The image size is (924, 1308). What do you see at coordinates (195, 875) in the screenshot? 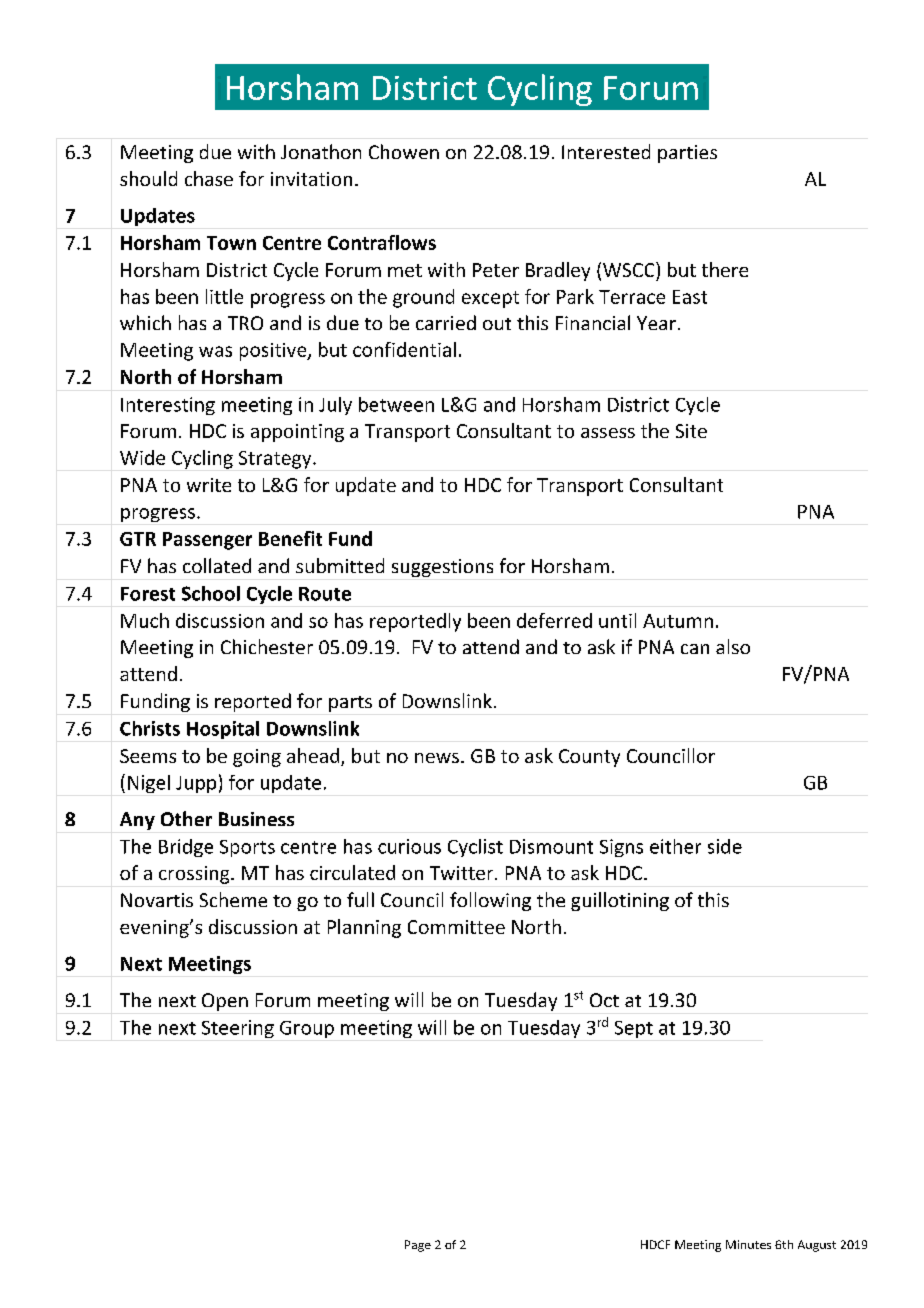
I see `crossing` at bounding box center [195, 875].
